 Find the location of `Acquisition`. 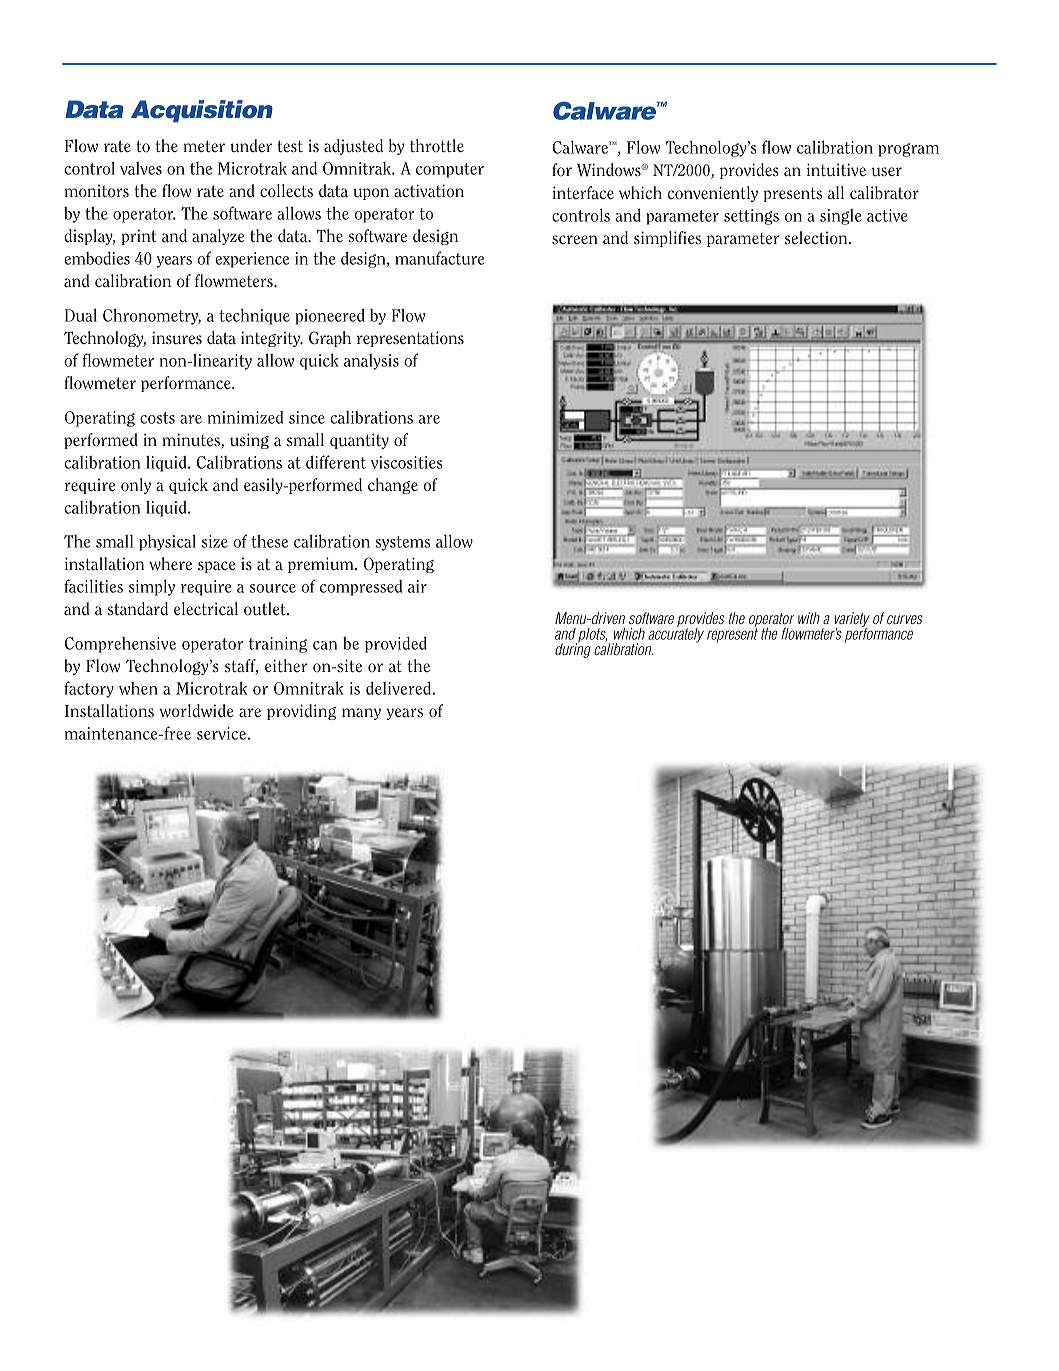

Acquisition is located at coordinates (202, 111).
